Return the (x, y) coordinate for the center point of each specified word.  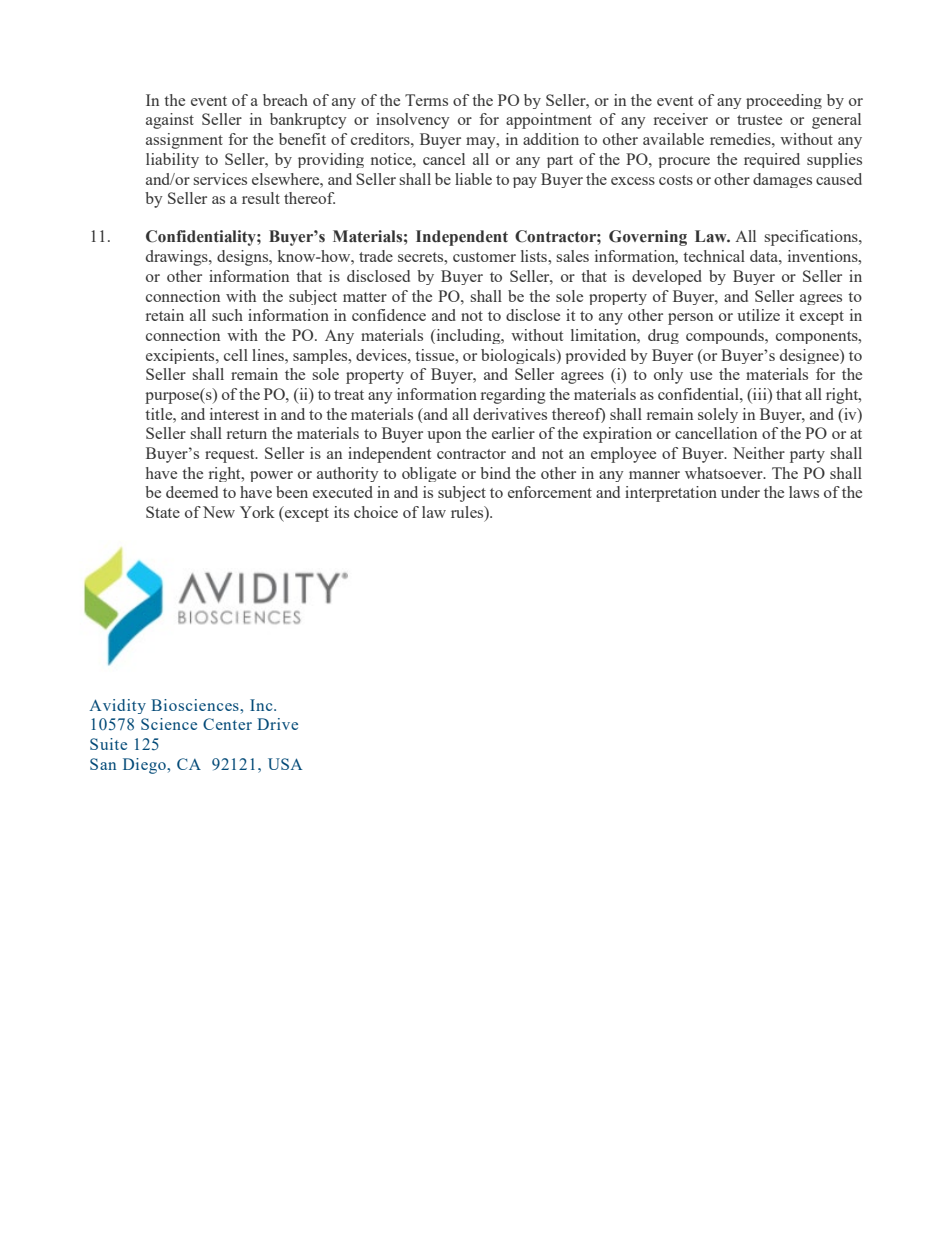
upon (444, 437)
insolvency (413, 121)
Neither (759, 453)
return (247, 434)
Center (227, 724)
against (170, 121)
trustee (759, 120)
